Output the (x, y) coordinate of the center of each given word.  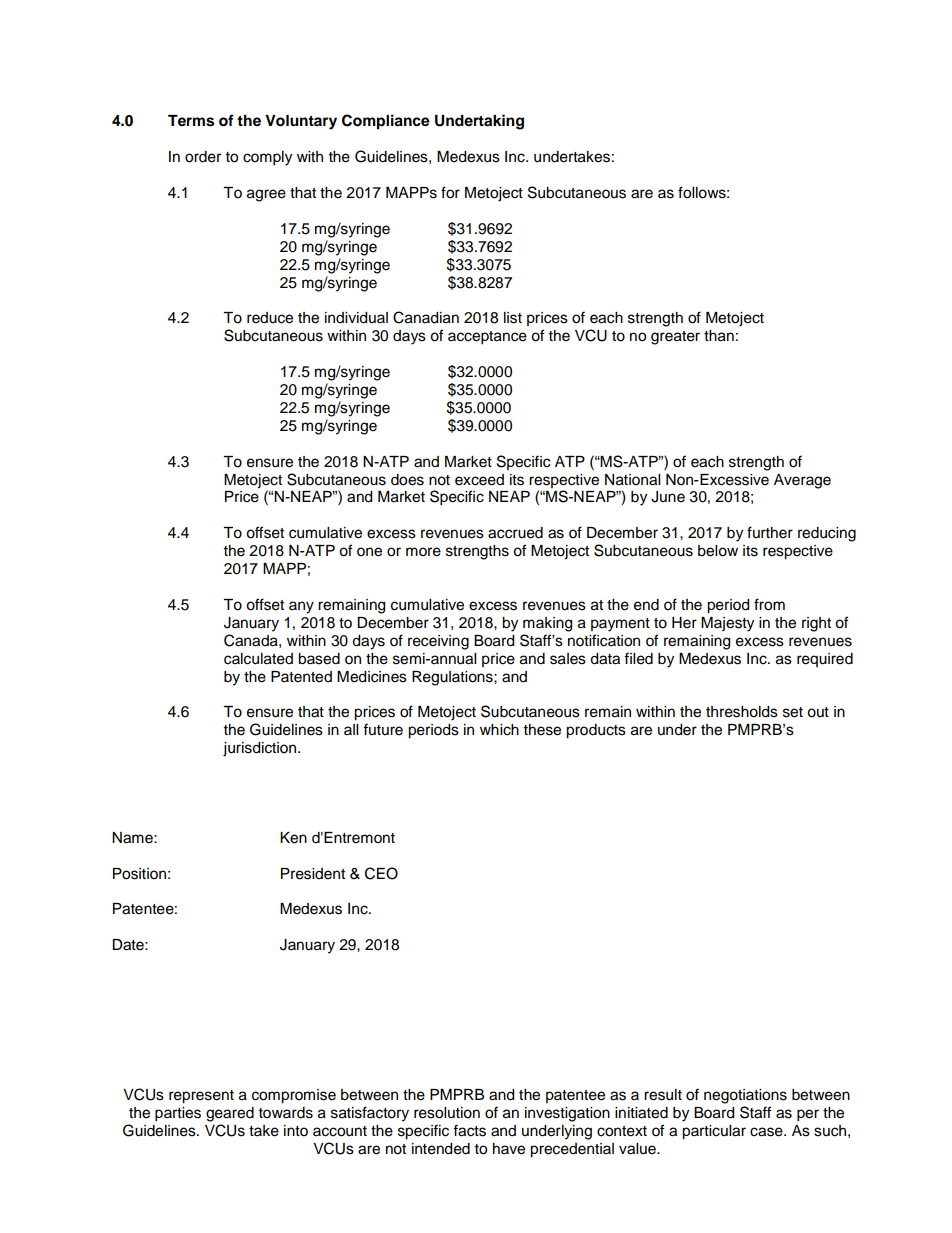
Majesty (727, 624)
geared (230, 1114)
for (450, 192)
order (203, 157)
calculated (258, 659)
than (719, 336)
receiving (438, 642)
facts (469, 1130)
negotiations (745, 1096)
